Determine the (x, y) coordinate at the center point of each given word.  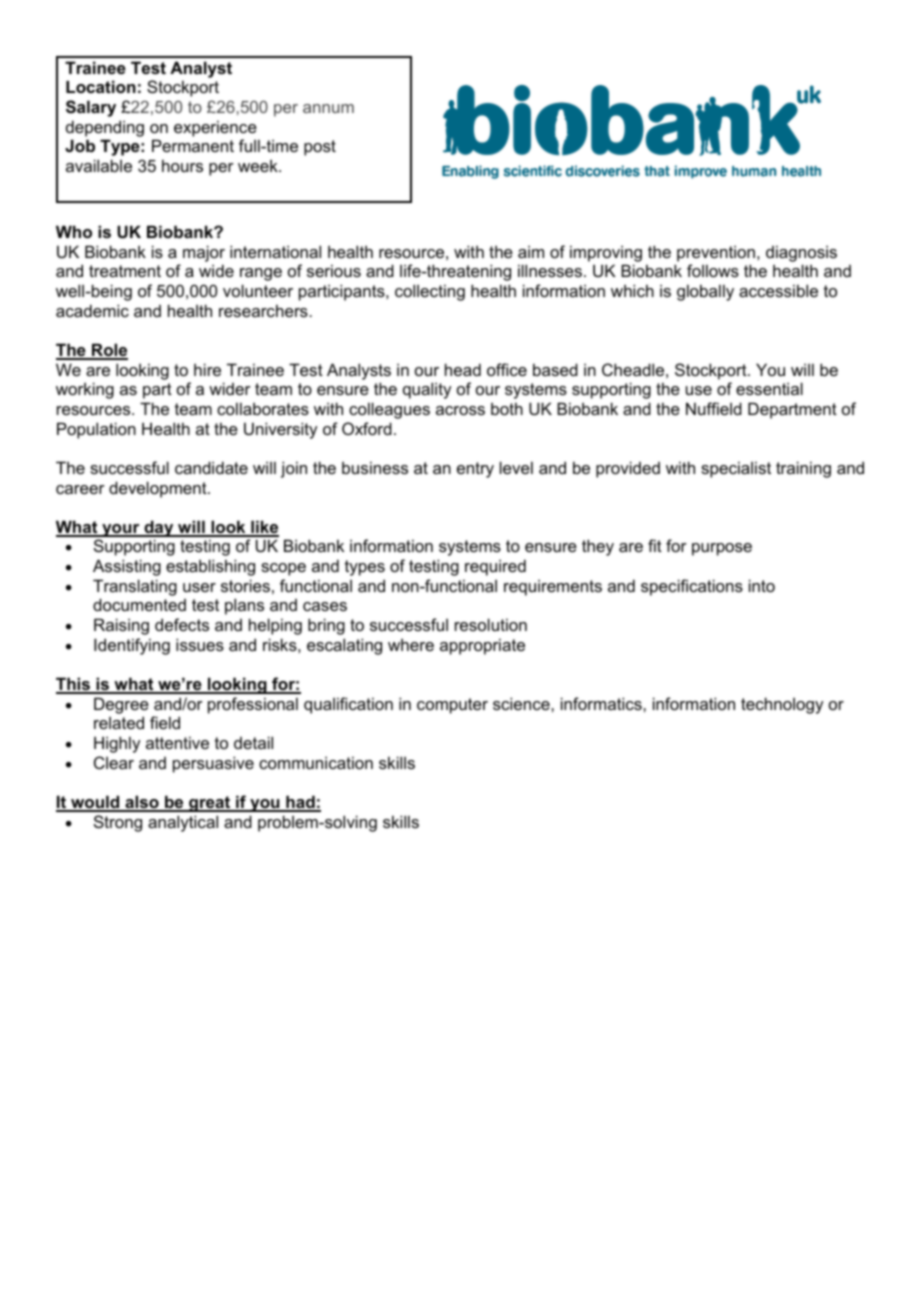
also (142, 803)
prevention (716, 253)
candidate (211, 467)
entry (475, 470)
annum (328, 108)
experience (215, 128)
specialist (736, 469)
